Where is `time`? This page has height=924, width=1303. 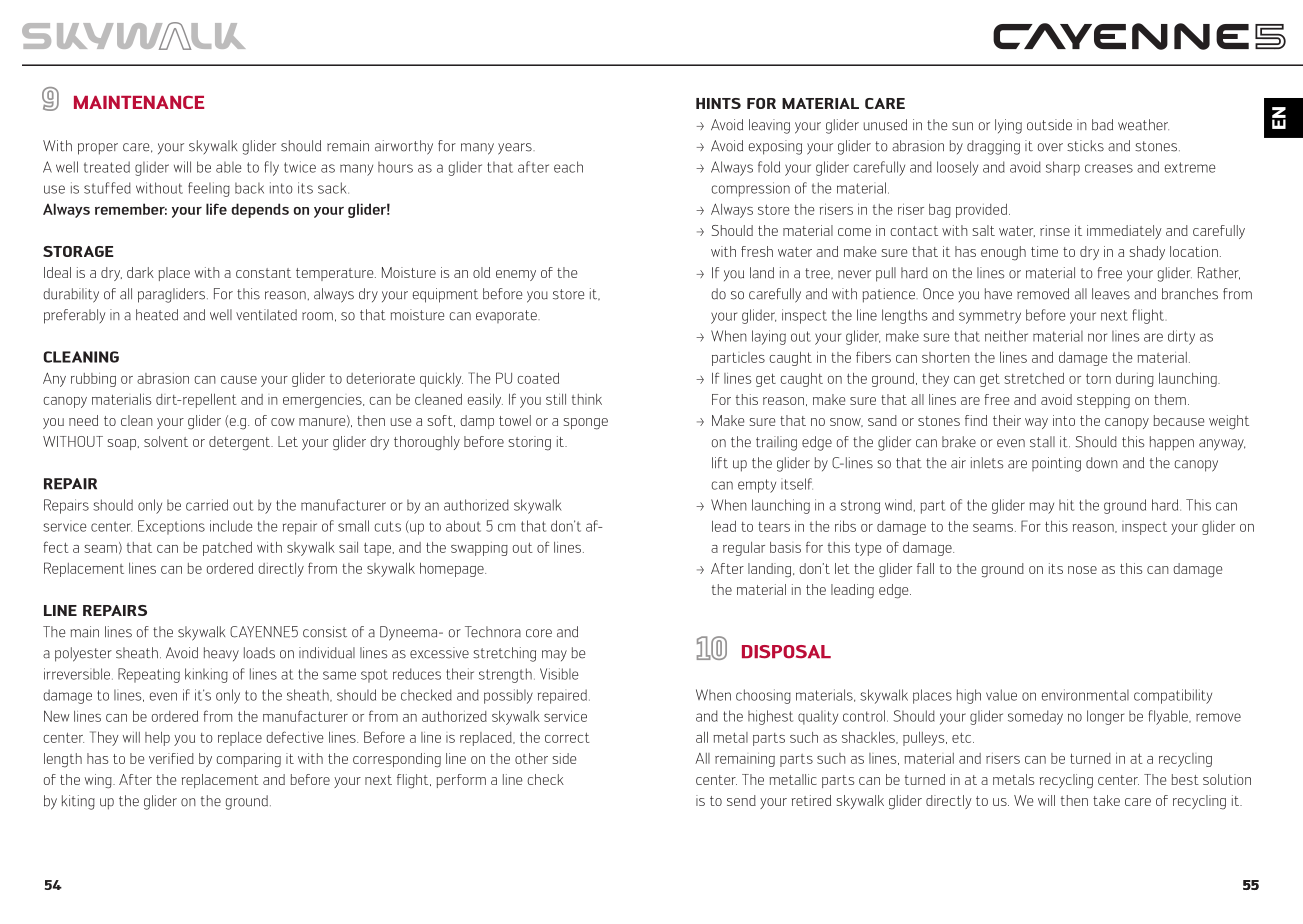 time is located at coordinates (1044, 251).
